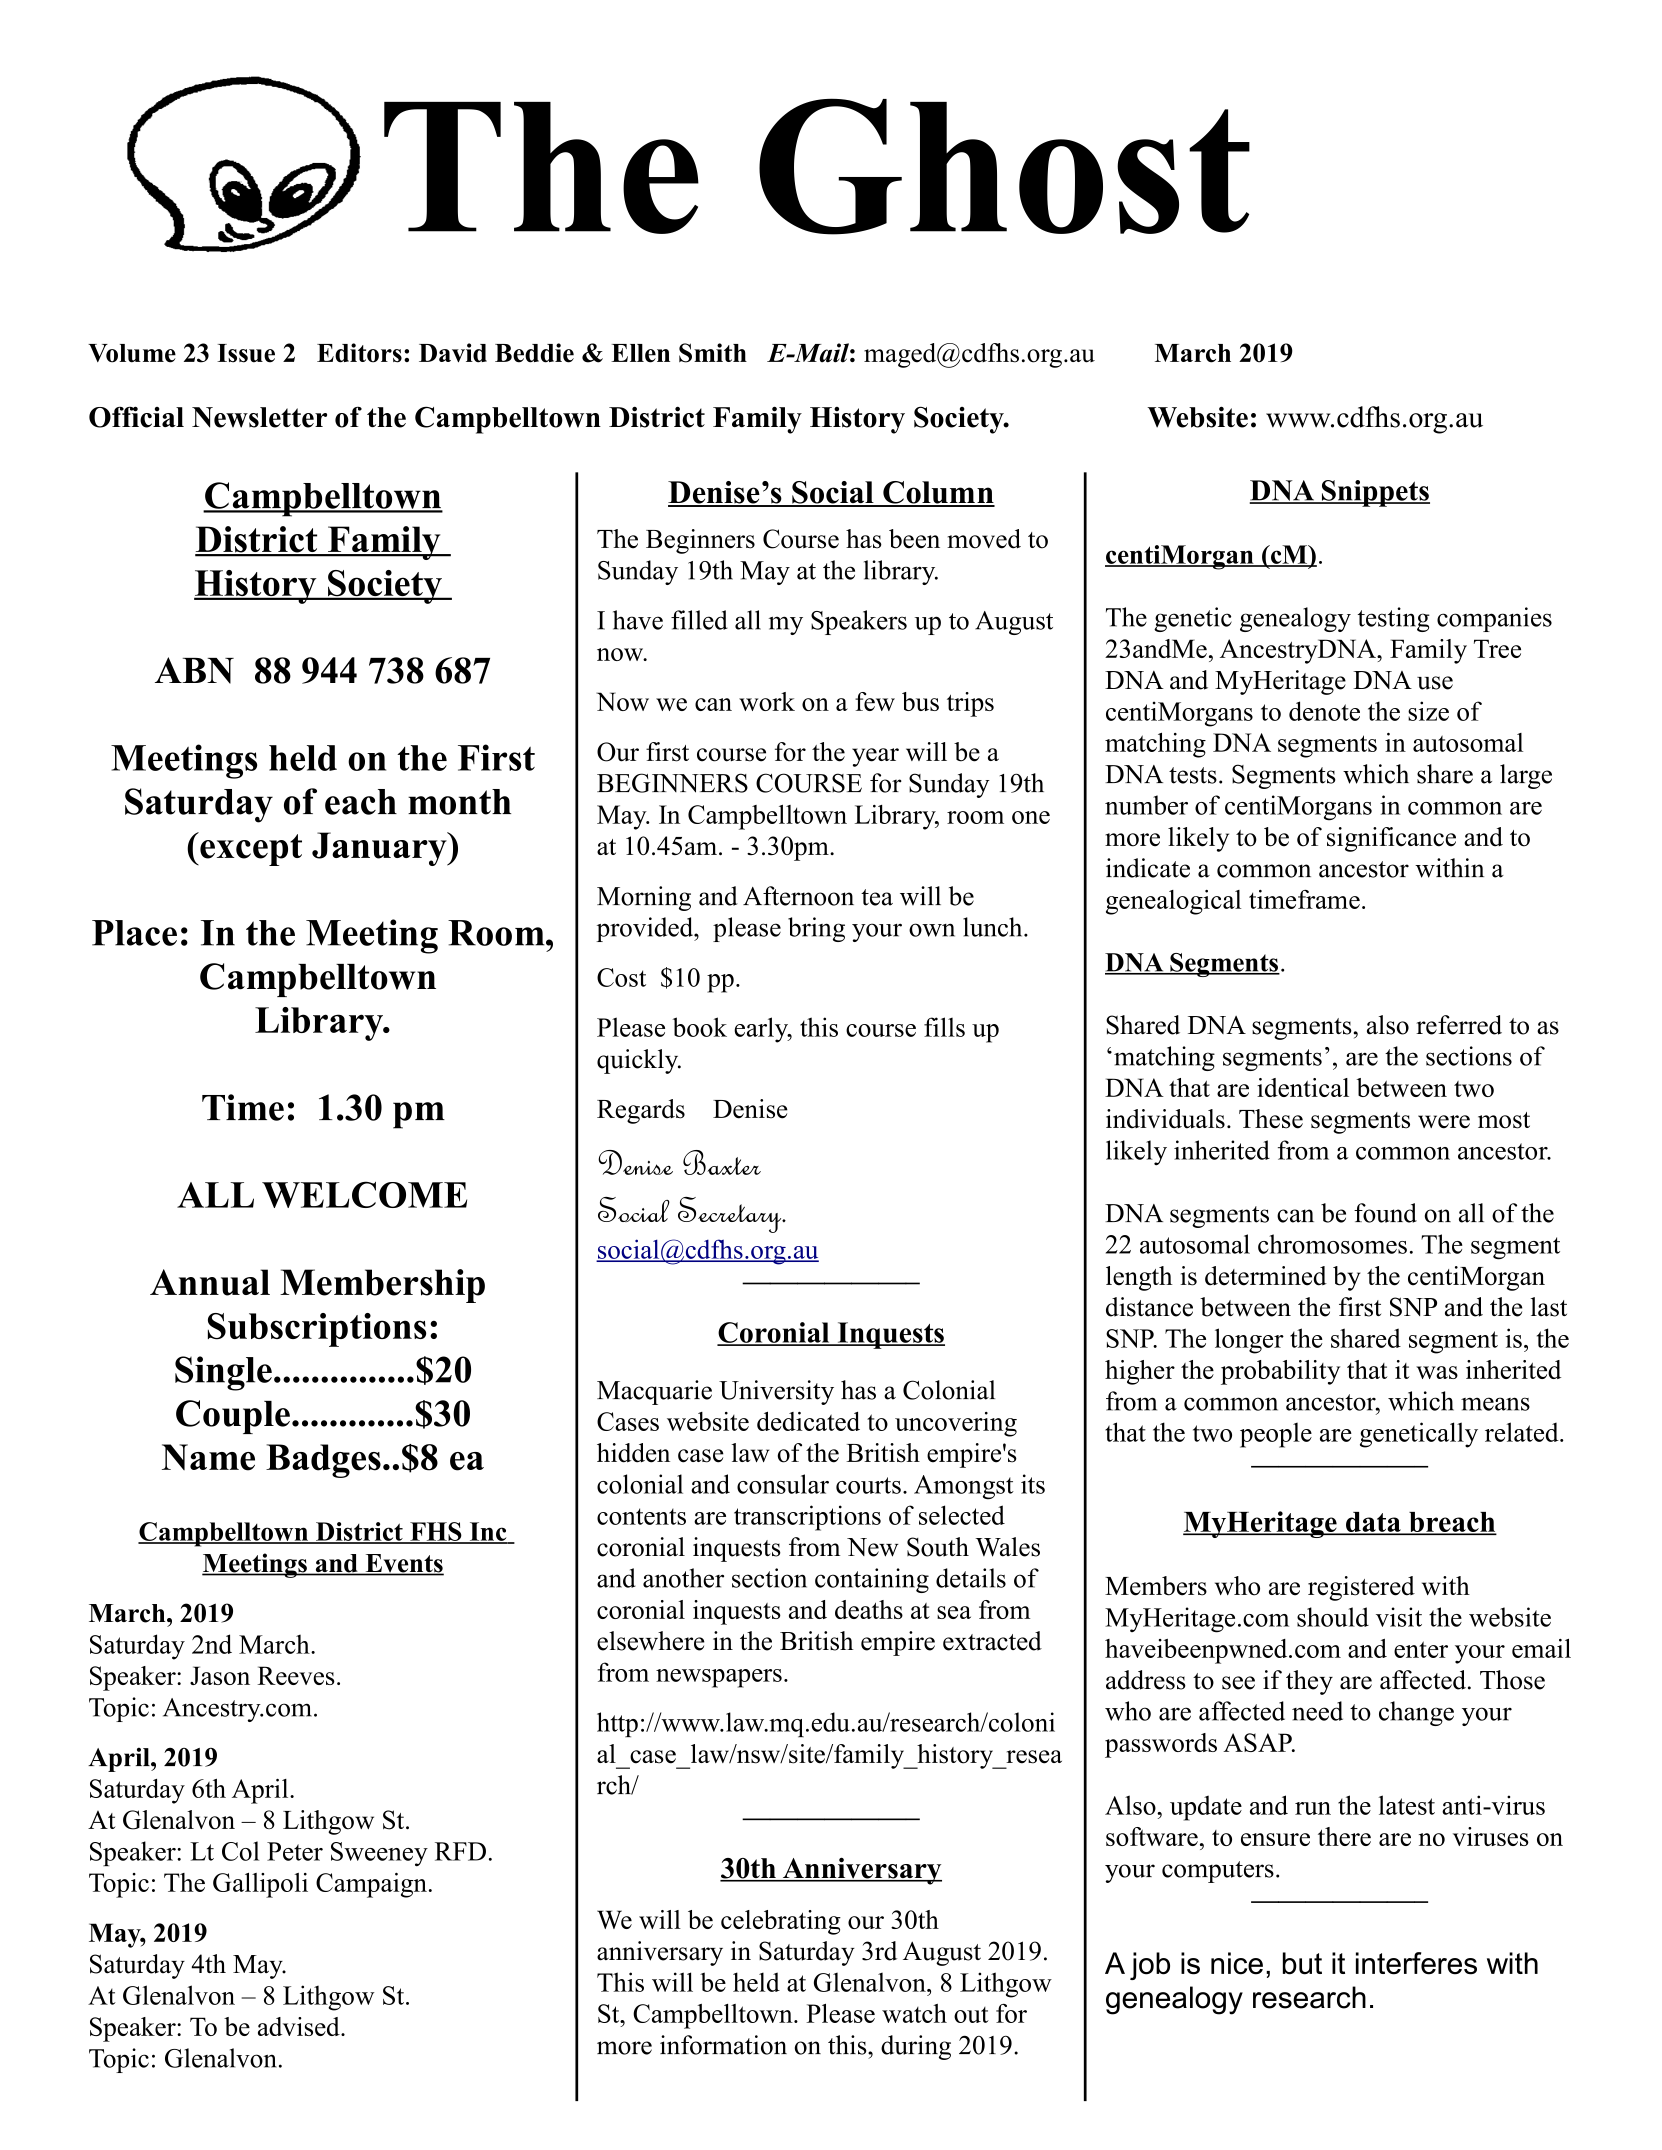 The width and height of the page is (1662, 2150). I want to click on ABN, so click(194, 670).
